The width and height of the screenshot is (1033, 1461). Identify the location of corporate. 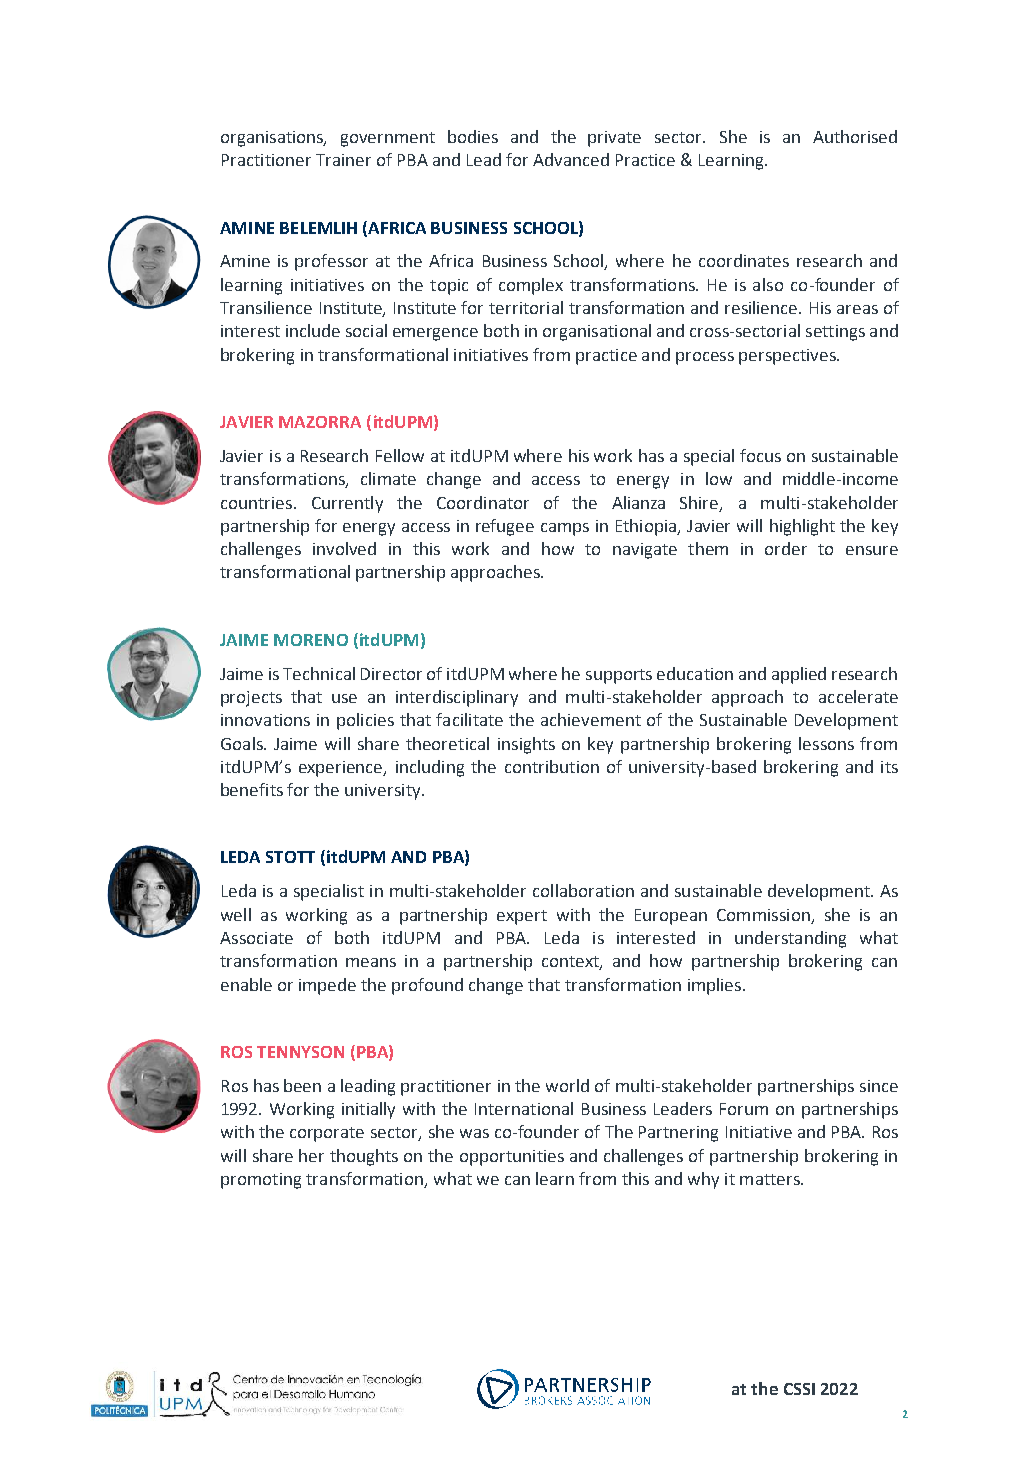
(327, 1134).
